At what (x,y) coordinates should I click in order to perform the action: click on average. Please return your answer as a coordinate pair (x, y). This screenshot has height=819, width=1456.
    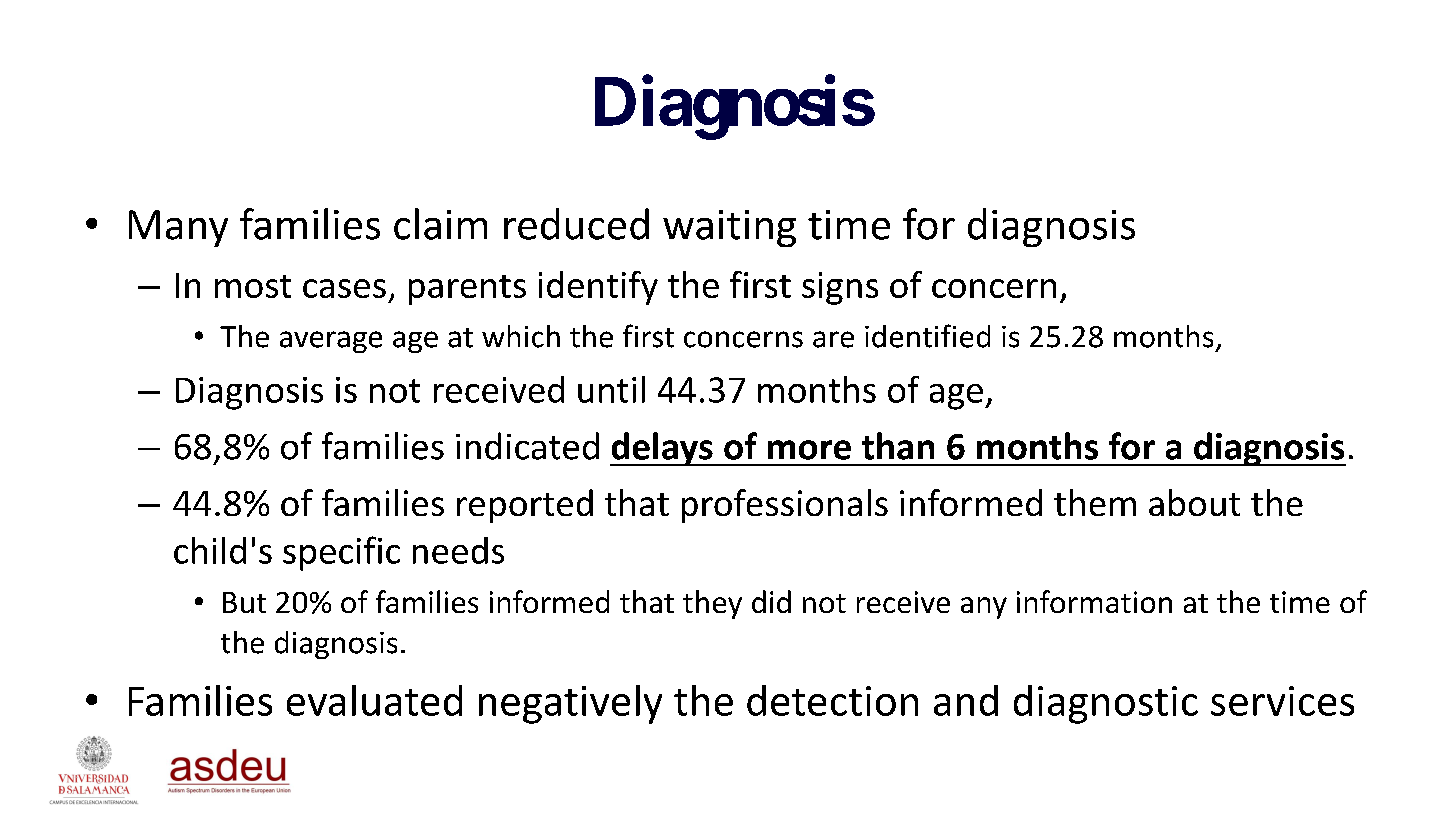
    Looking at the image, I should click on (331, 342).
